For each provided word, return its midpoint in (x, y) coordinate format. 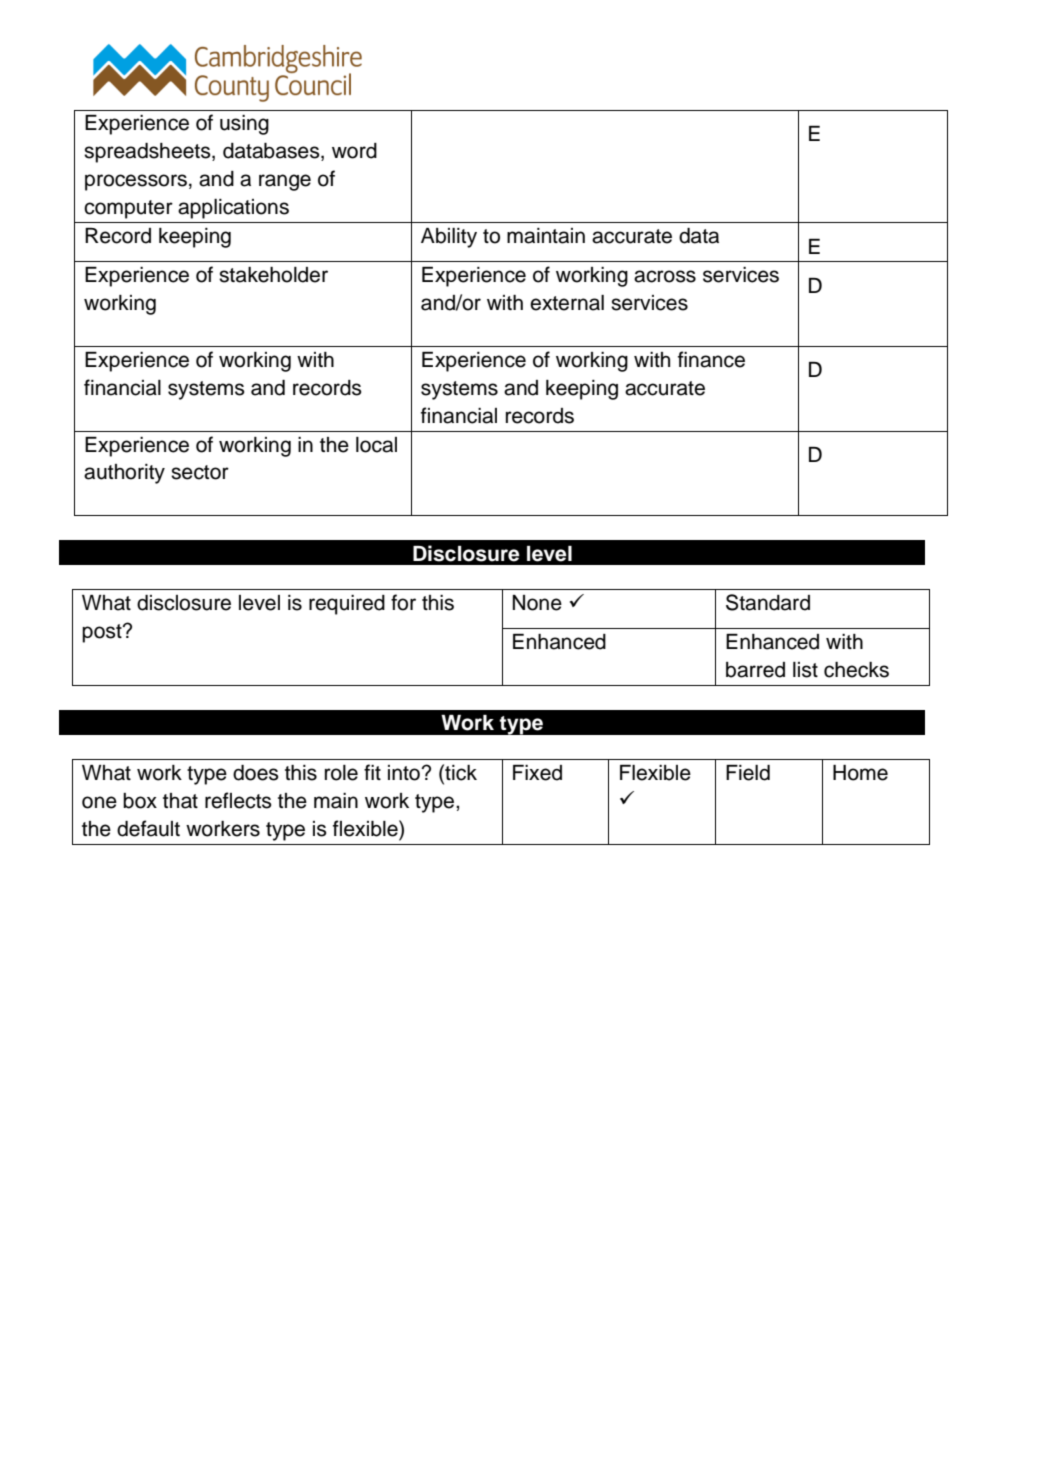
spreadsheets (148, 153)
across (665, 276)
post (103, 633)
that (180, 801)
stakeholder (273, 275)
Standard (768, 602)
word (354, 151)
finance (711, 359)
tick (460, 772)
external (567, 303)
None (537, 603)
